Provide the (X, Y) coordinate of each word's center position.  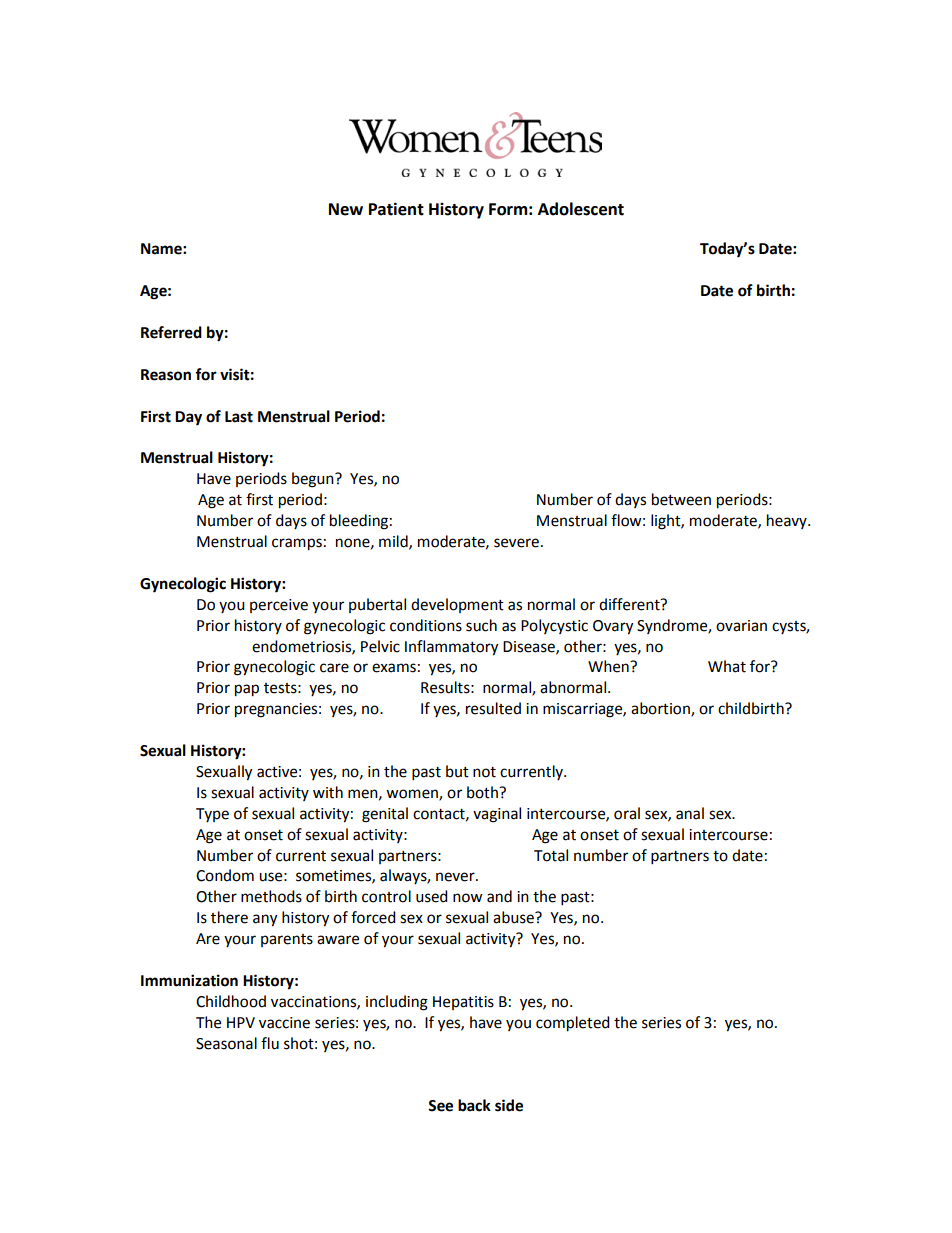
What (727, 666)
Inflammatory (451, 648)
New (346, 209)
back (474, 1105)
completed (573, 1024)
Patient (396, 209)
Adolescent (581, 209)
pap (247, 690)
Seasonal (226, 1043)
